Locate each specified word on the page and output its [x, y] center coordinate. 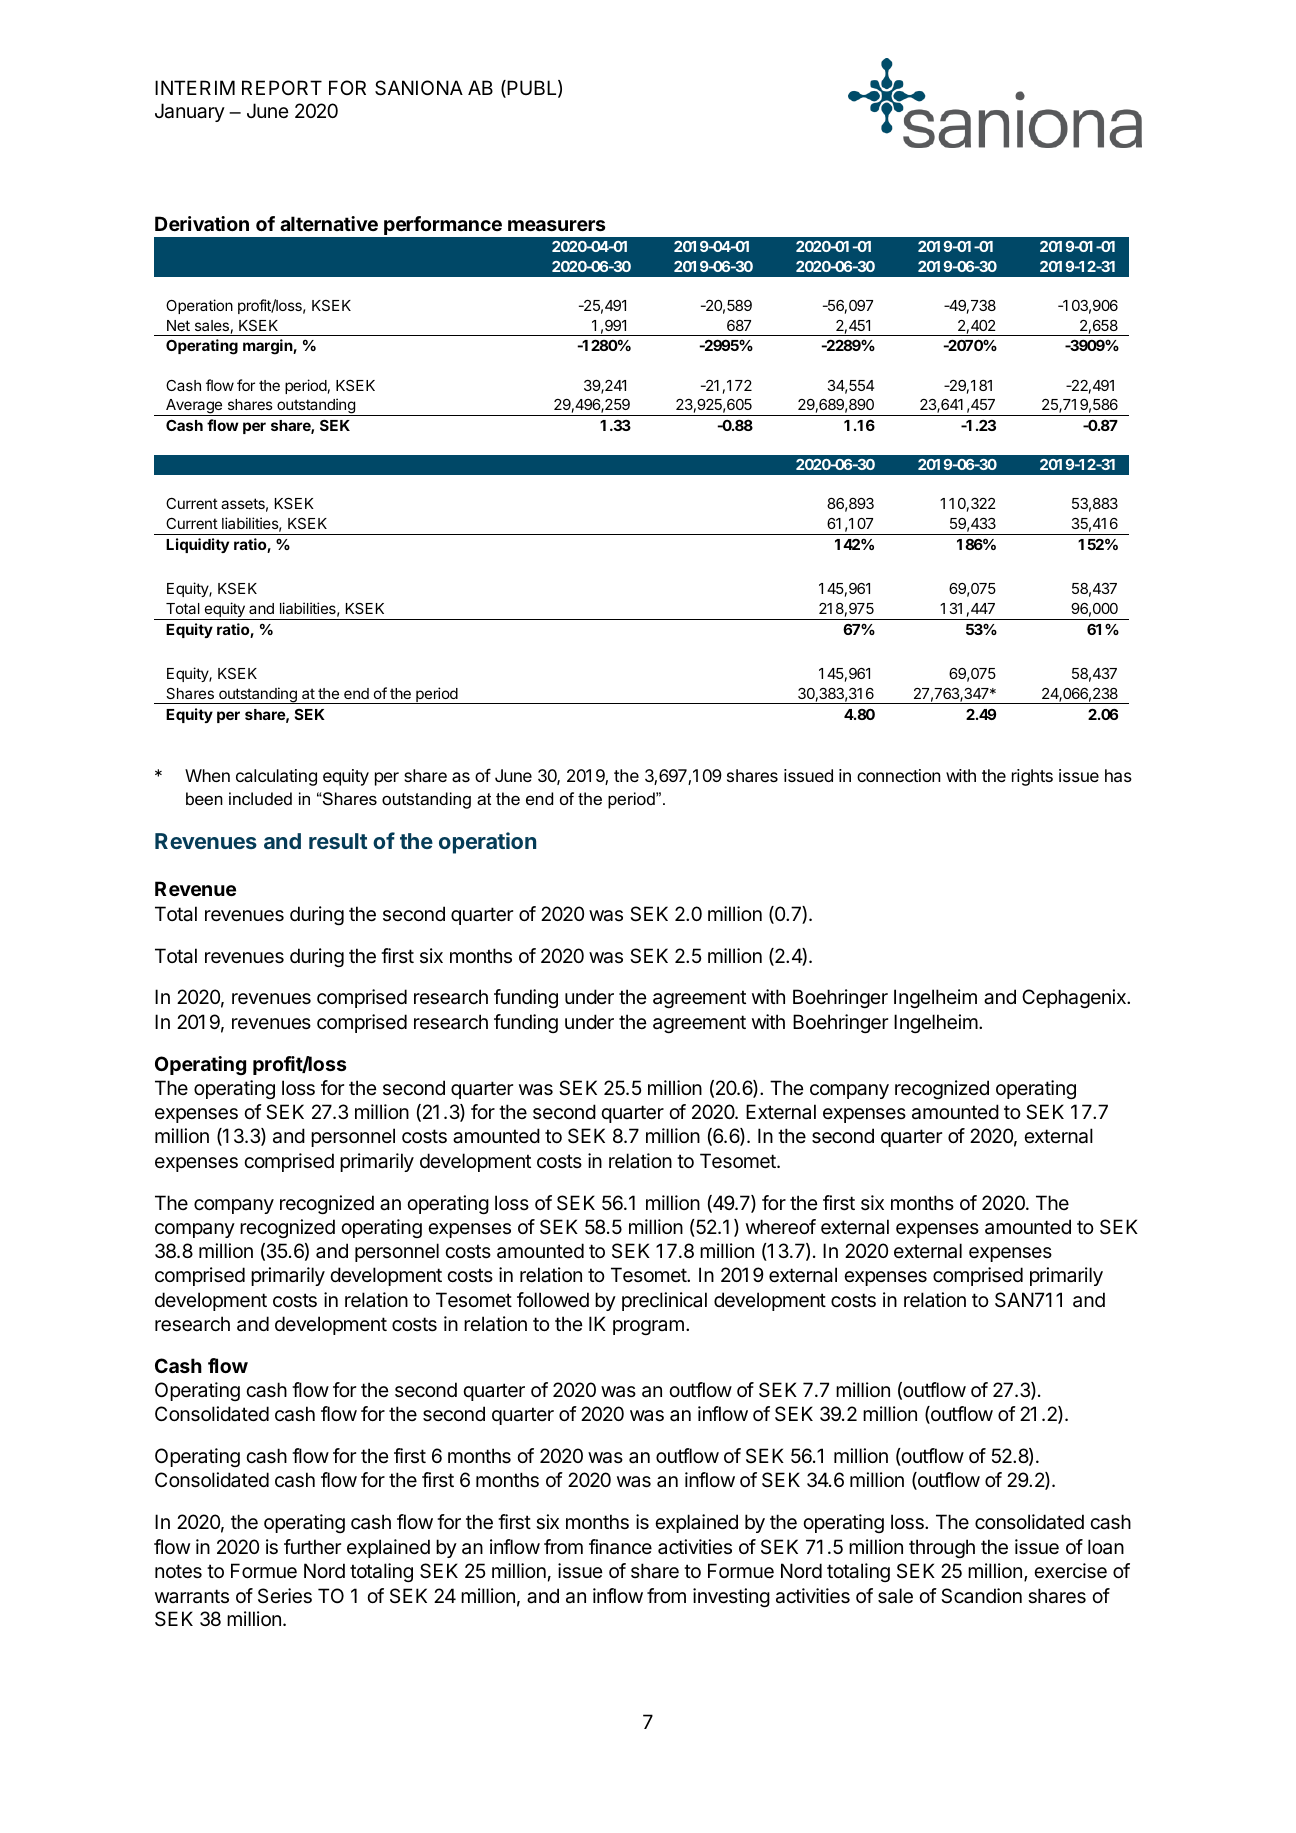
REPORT [282, 87]
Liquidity [197, 545]
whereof [781, 1227]
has [1118, 775]
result [338, 841]
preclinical [664, 1301]
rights [1032, 777]
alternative [329, 223]
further [312, 1547]
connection [899, 775]
